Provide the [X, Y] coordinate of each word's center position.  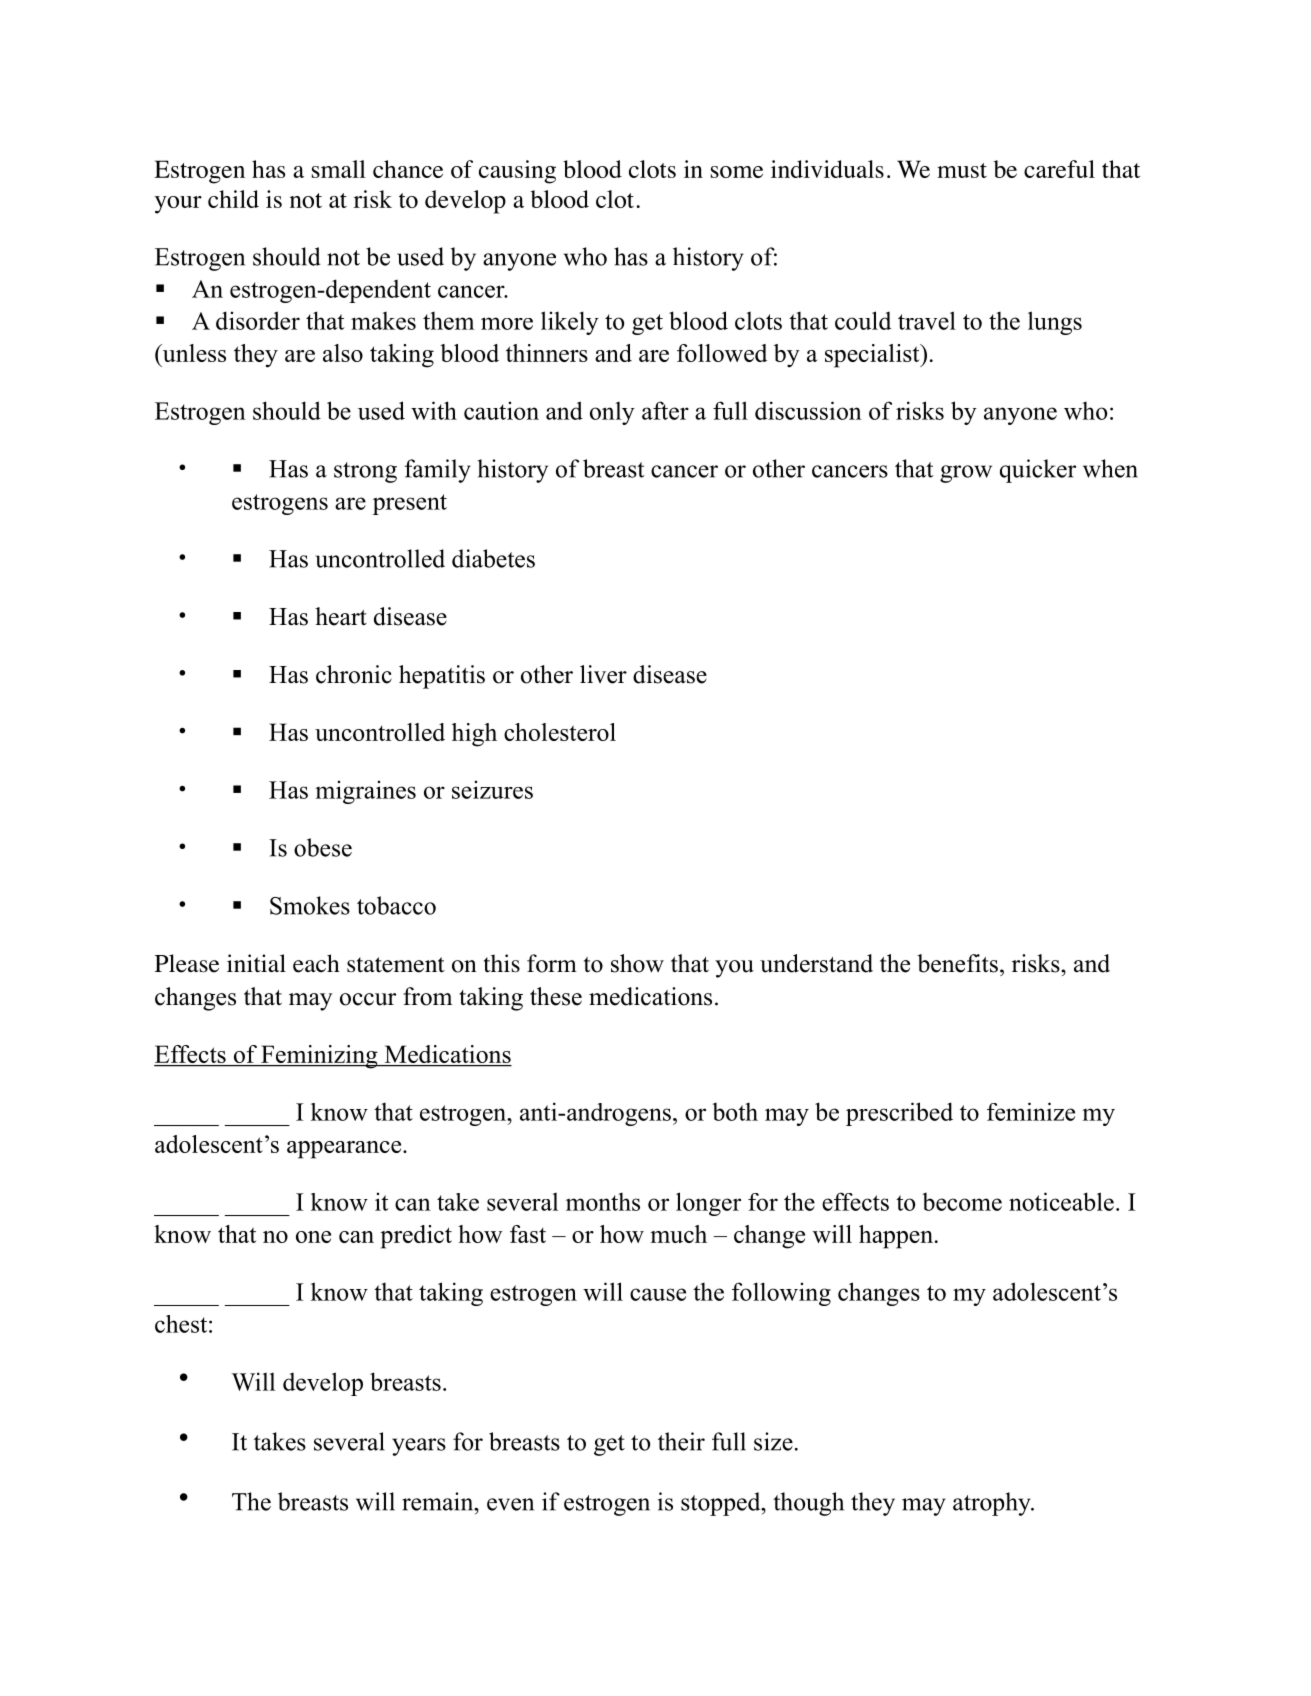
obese [323, 847]
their [681, 1441]
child [233, 199]
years [419, 1447]
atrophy [993, 1504]
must [962, 170]
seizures [492, 789]
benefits [957, 963]
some [737, 172]
